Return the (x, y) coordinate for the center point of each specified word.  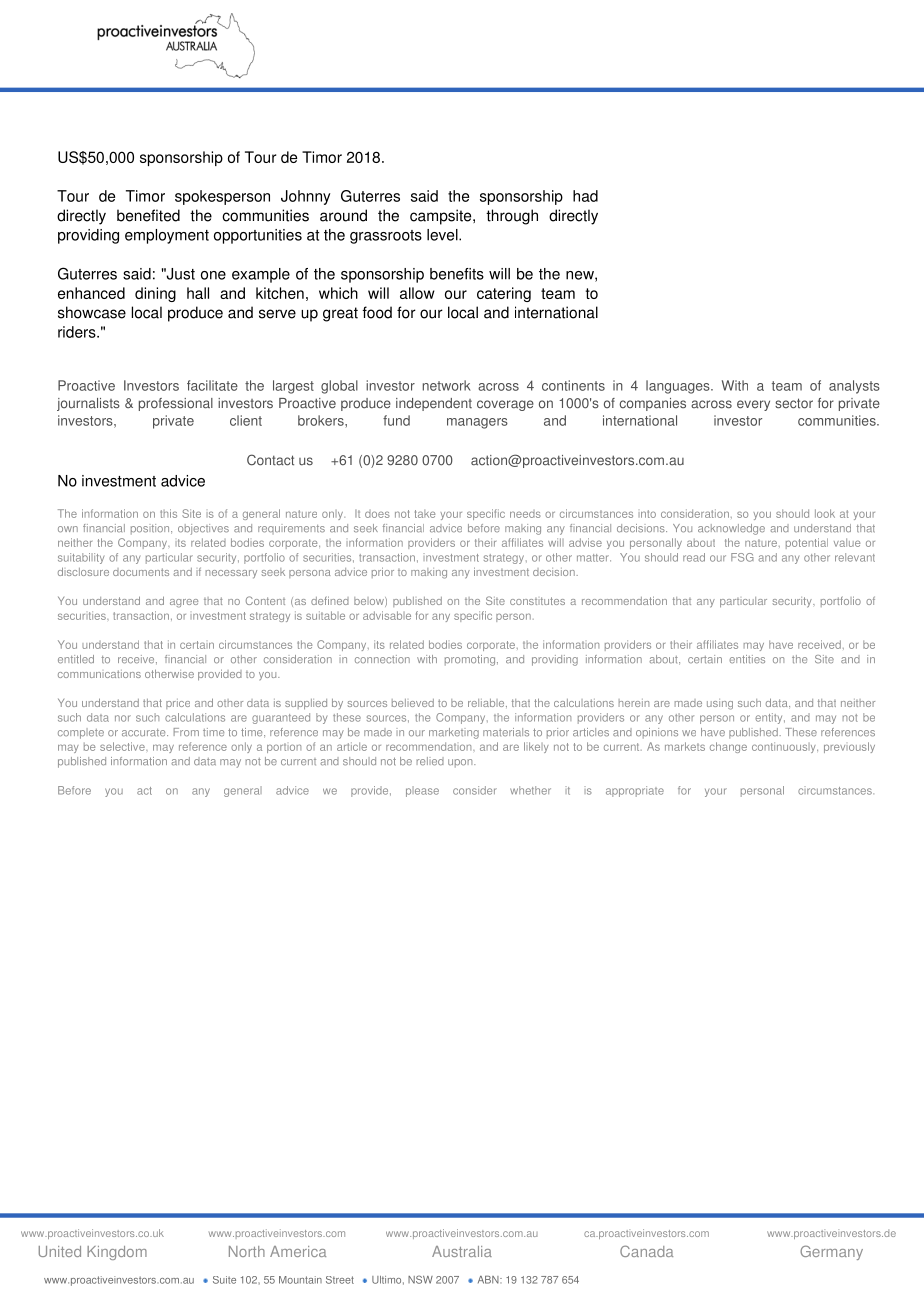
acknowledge (731, 529)
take (425, 514)
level (443, 235)
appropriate (635, 791)
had (585, 196)
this (168, 513)
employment (167, 236)
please (422, 791)
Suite (224, 1280)
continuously (785, 747)
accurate (145, 733)
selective (123, 746)
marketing (454, 733)
